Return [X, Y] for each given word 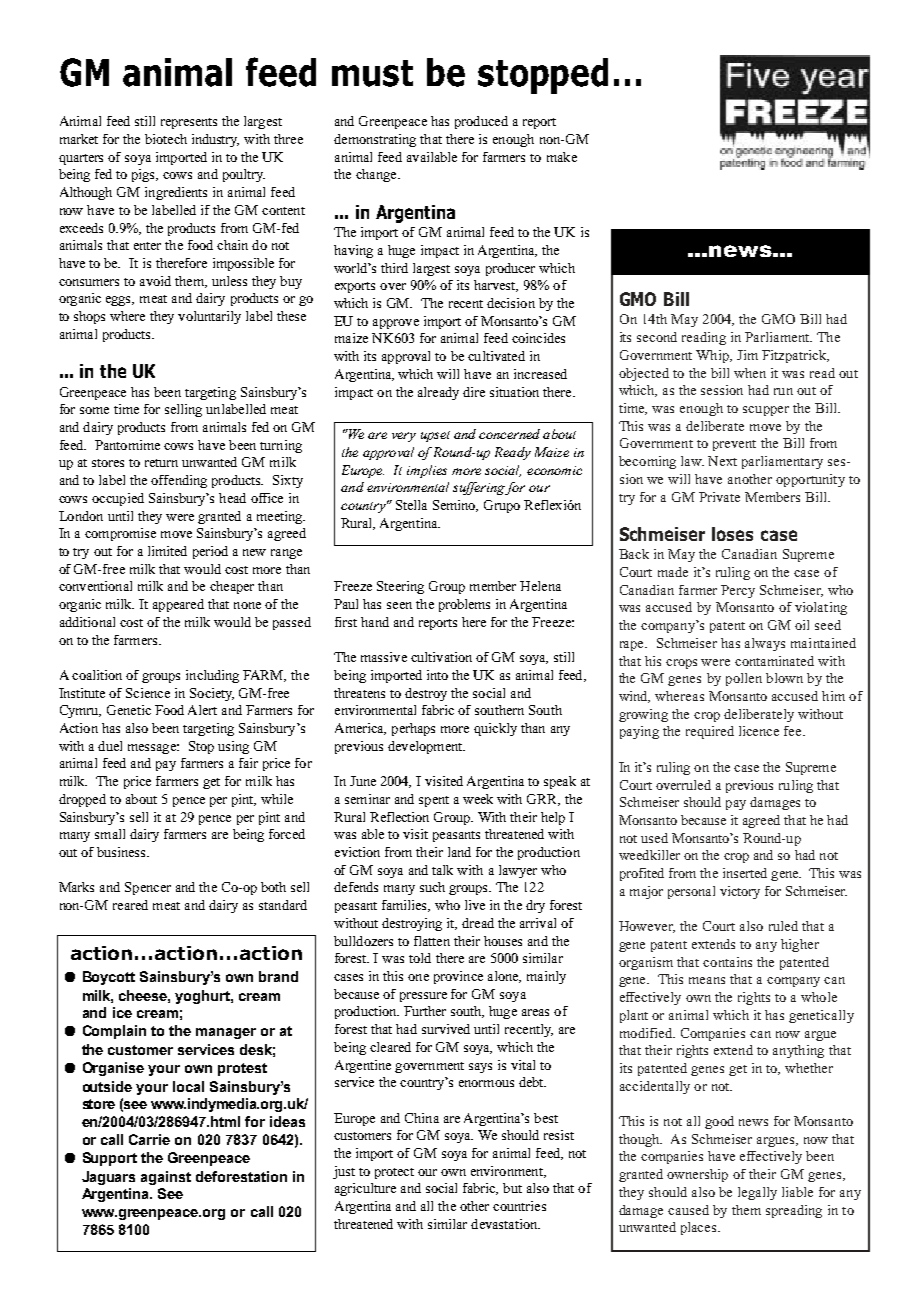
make [562, 157]
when [750, 373]
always [765, 644]
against [166, 1178]
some [94, 410]
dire [474, 392]
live [475, 905]
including [212, 676]
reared [130, 905]
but [512, 1188]
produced [481, 122]
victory [740, 892]
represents [189, 123]
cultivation [441, 657]
